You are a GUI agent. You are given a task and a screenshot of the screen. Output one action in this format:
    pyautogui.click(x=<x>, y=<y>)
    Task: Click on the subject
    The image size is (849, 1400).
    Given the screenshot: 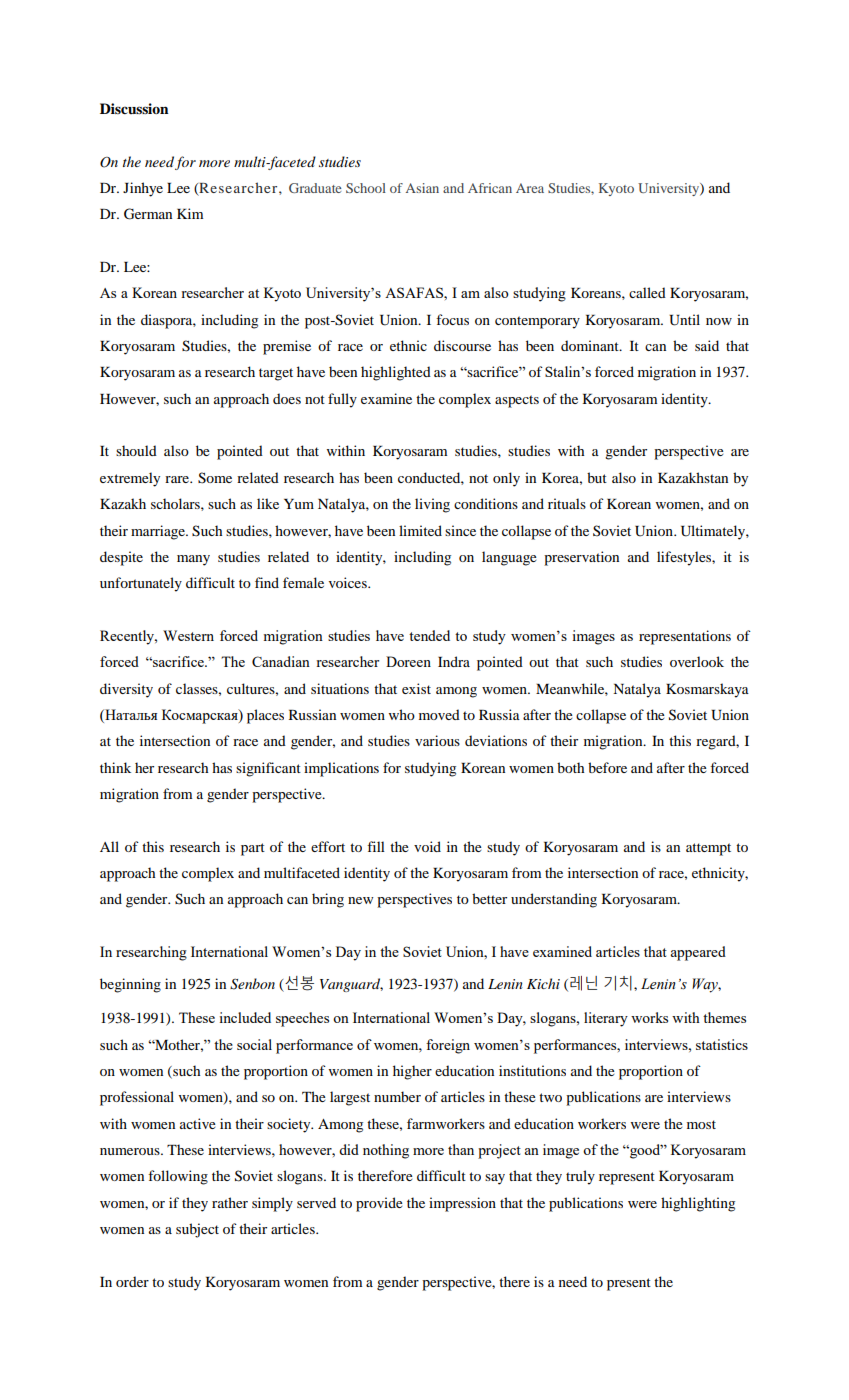 What is the action you would take?
    pyautogui.click(x=197, y=1230)
